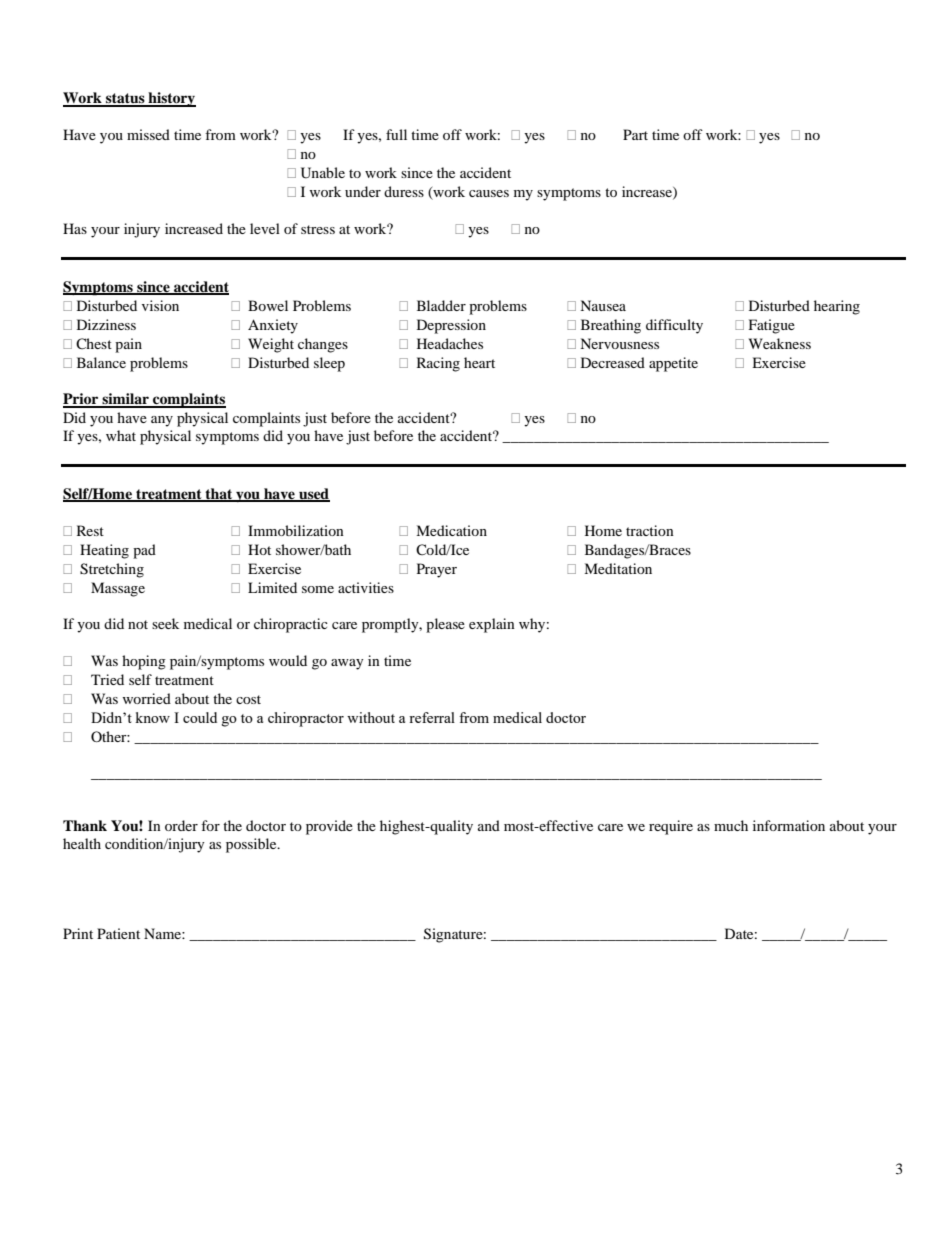 The image size is (952, 1233). Describe the element at coordinates (451, 530) in the screenshot. I see `Medication` at that location.
